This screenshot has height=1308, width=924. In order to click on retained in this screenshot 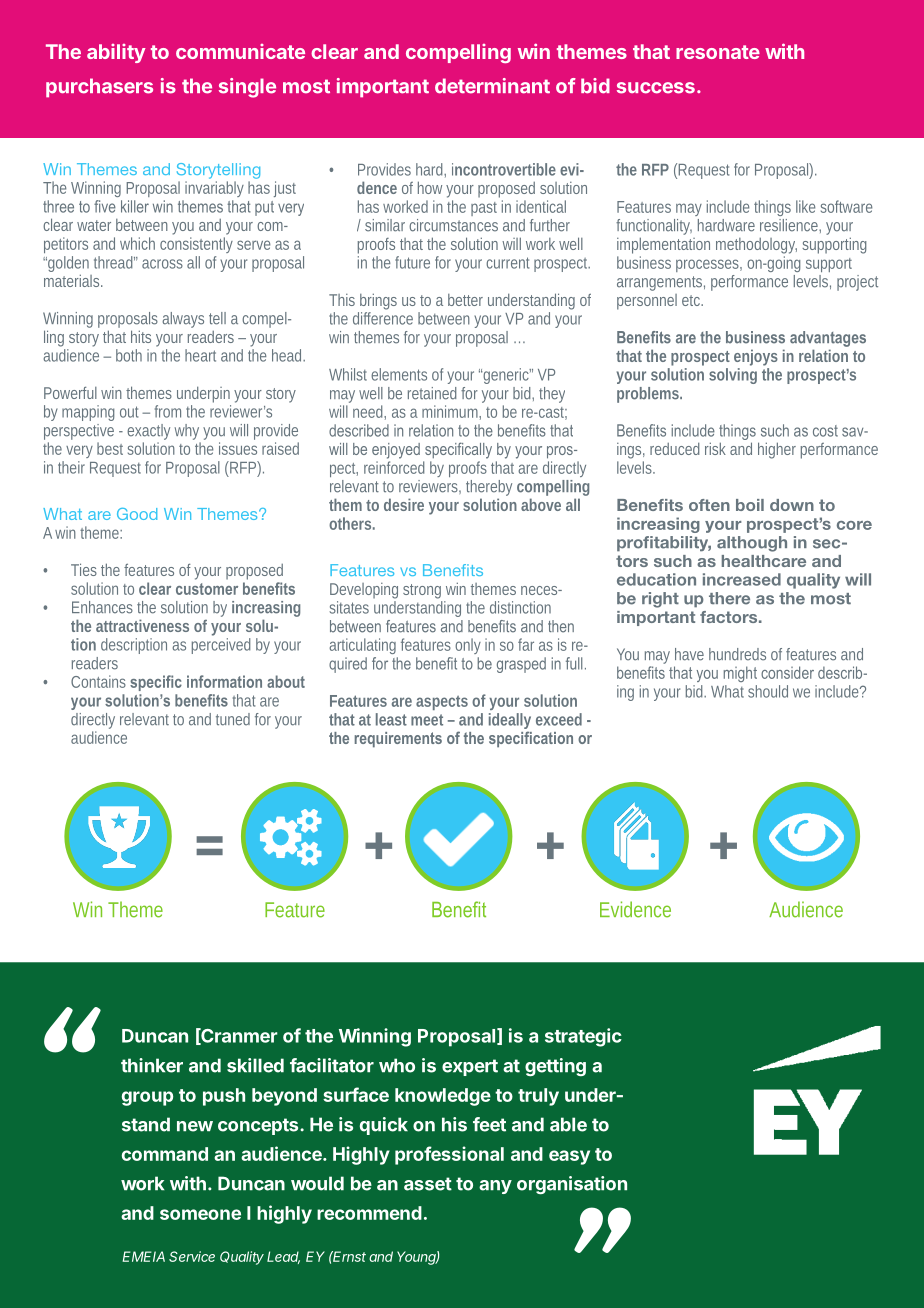, I will do `click(432, 393)`.
